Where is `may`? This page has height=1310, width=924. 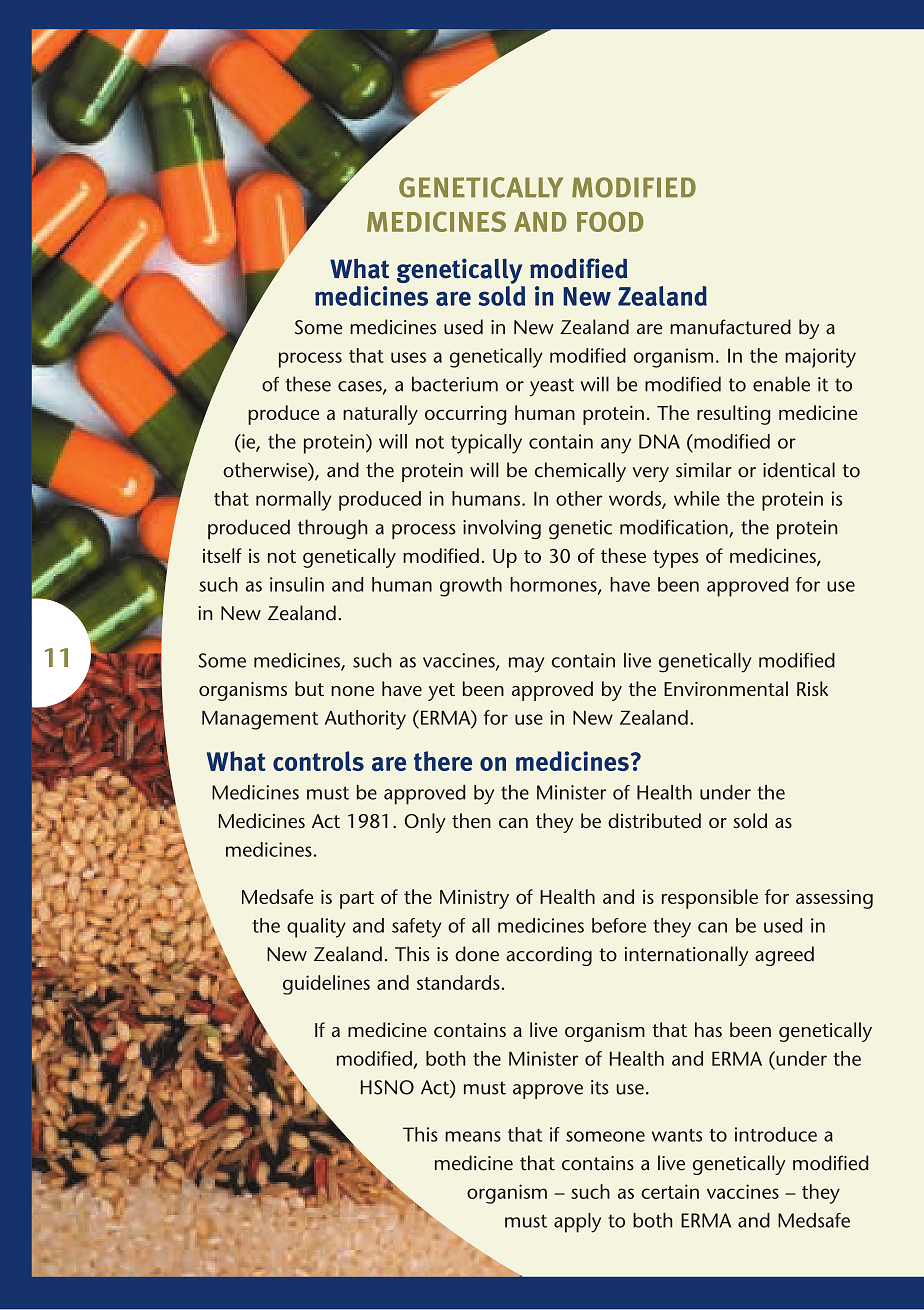
may is located at coordinates (526, 665).
